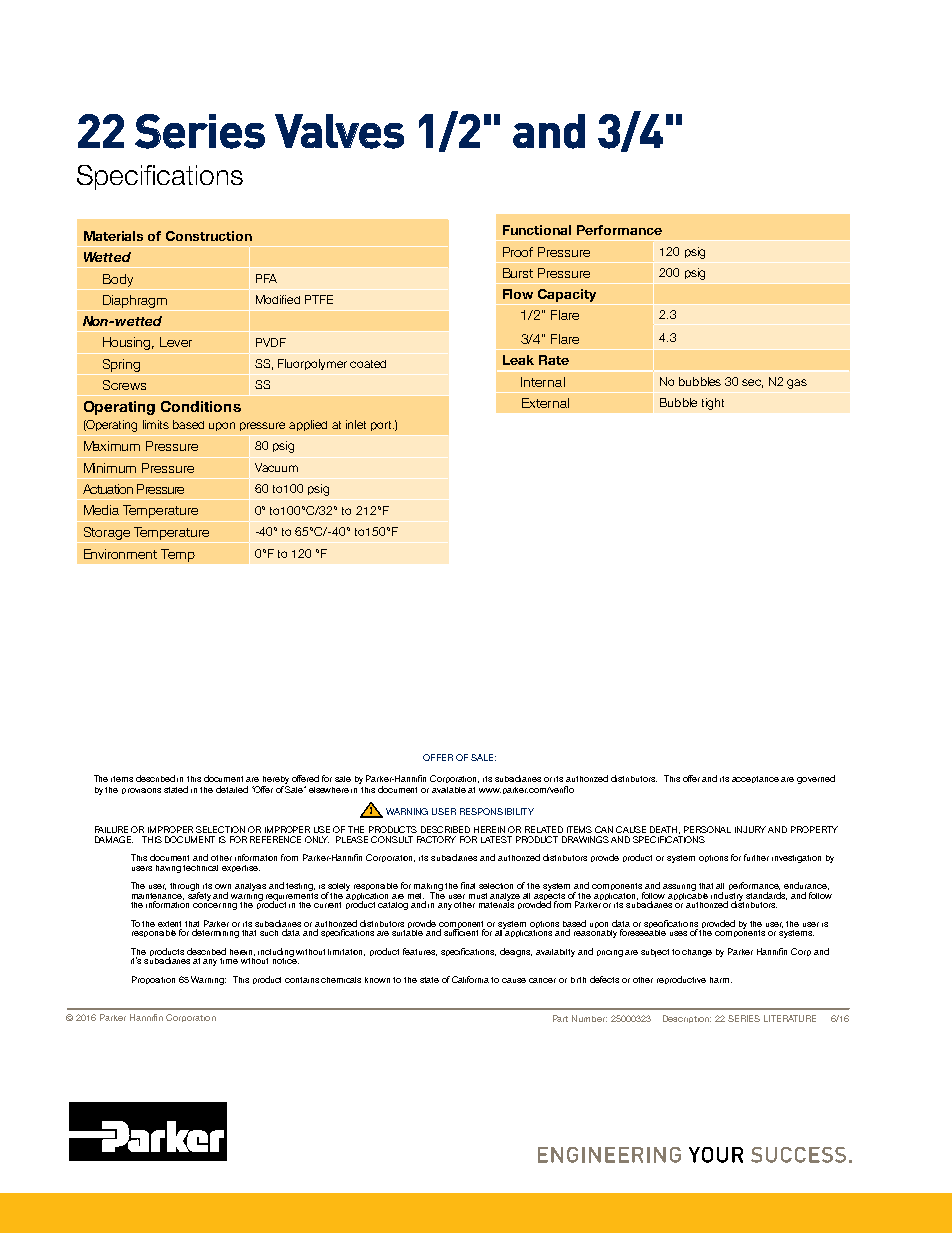 The width and height of the screenshot is (952, 1233). What do you see at coordinates (153, 980) in the screenshot?
I see `Proposition` at bounding box center [153, 980].
